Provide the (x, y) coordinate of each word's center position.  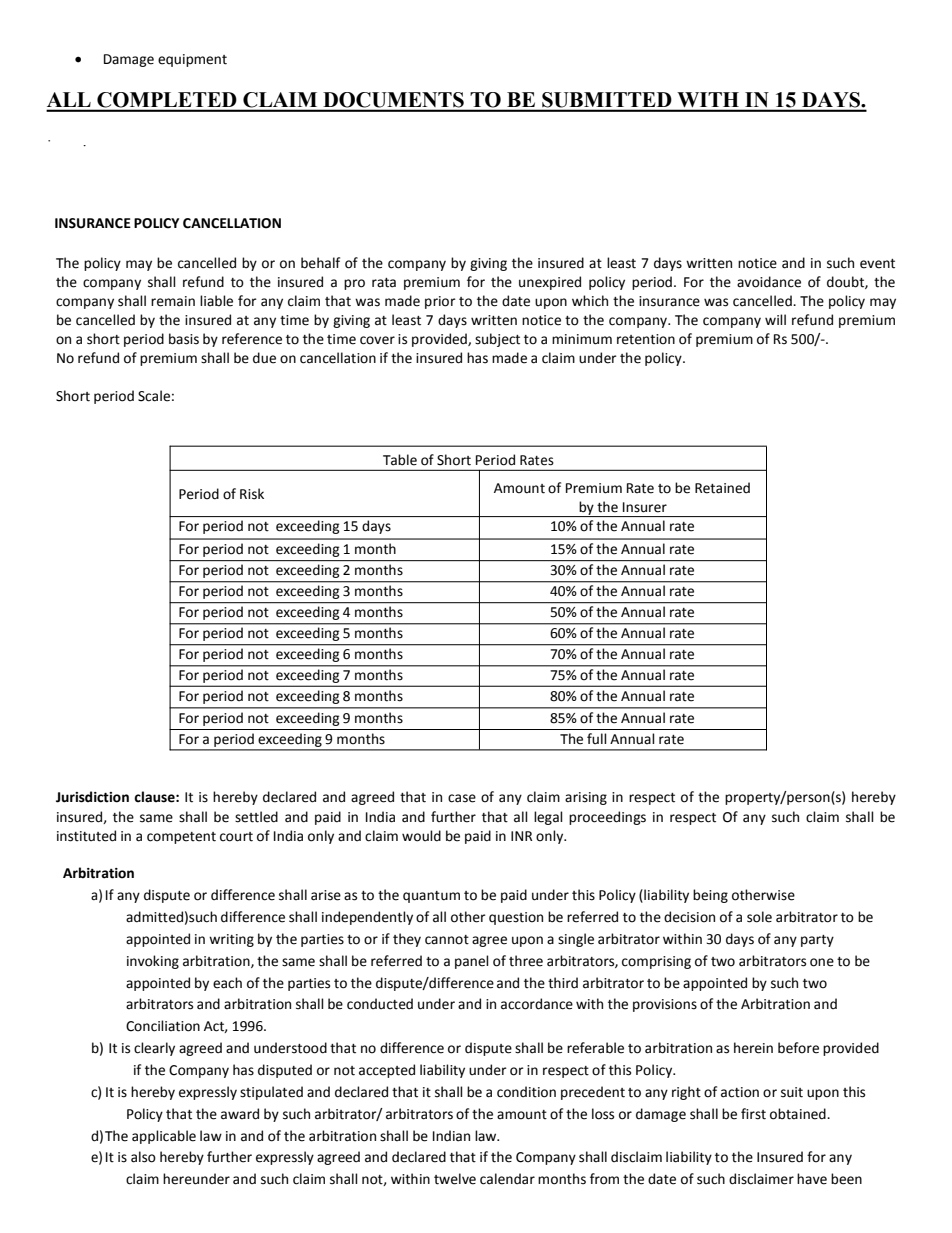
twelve (455, 1179)
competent (181, 838)
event (877, 264)
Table (400, 460)
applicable (164, 1137)
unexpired (550, 283)
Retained (722, 488)
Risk (252, 494)
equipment (192, 60)
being (710, 896)
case (462, 798)
